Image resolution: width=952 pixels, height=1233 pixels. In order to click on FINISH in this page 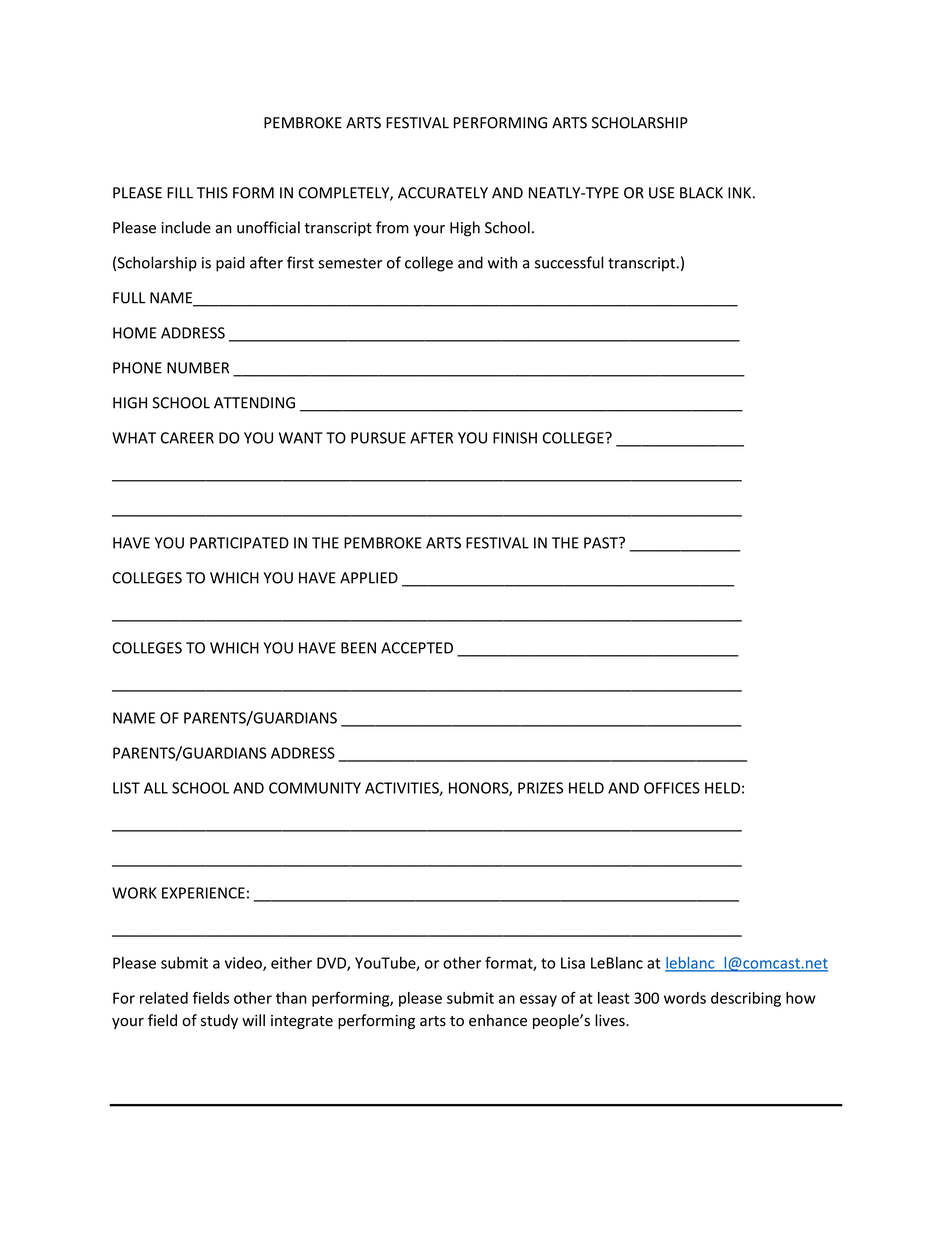, I will do `click(515, 438)`.
